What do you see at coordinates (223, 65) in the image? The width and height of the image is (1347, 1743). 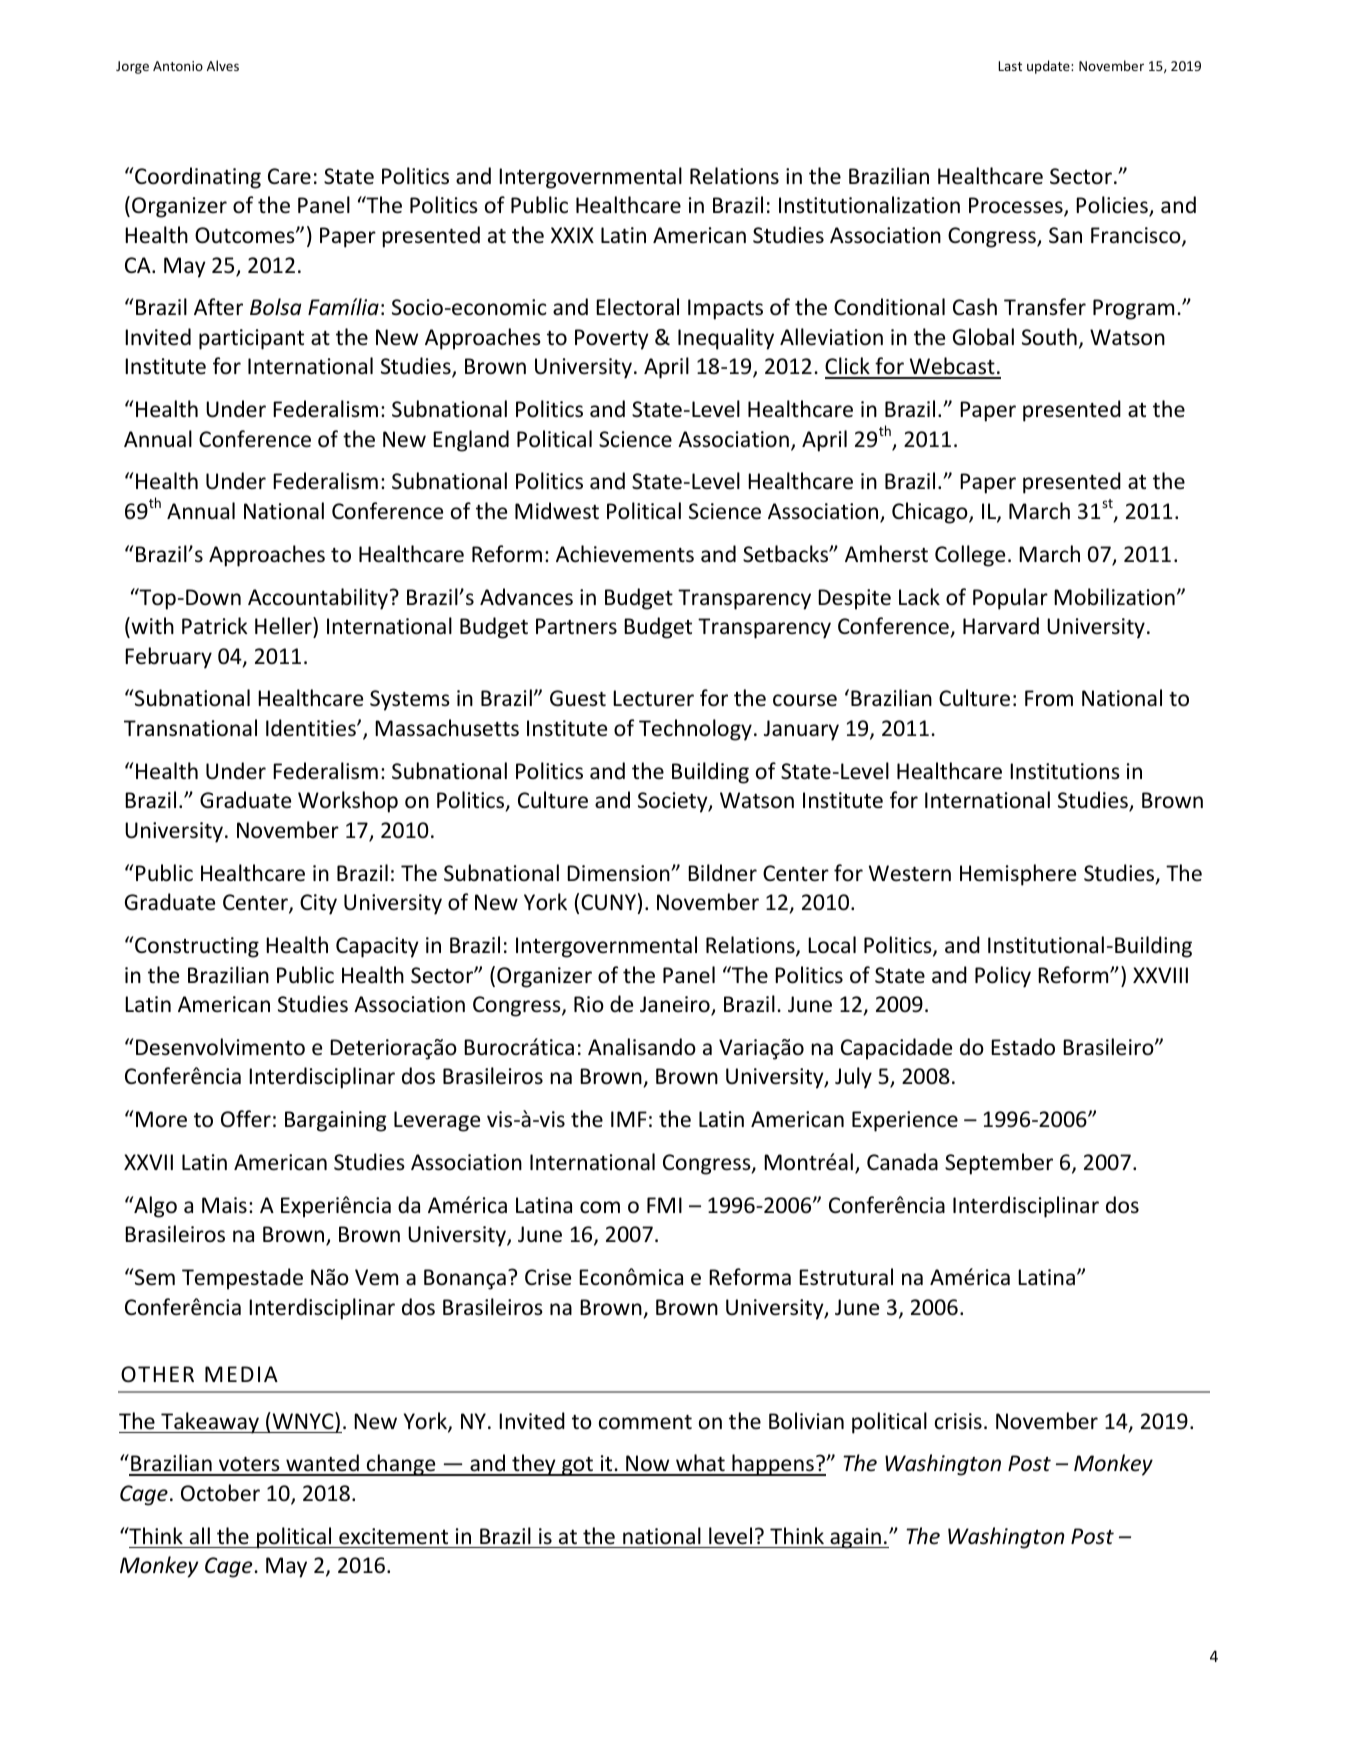 I see `Alves` at bounding box center [223, 65].
